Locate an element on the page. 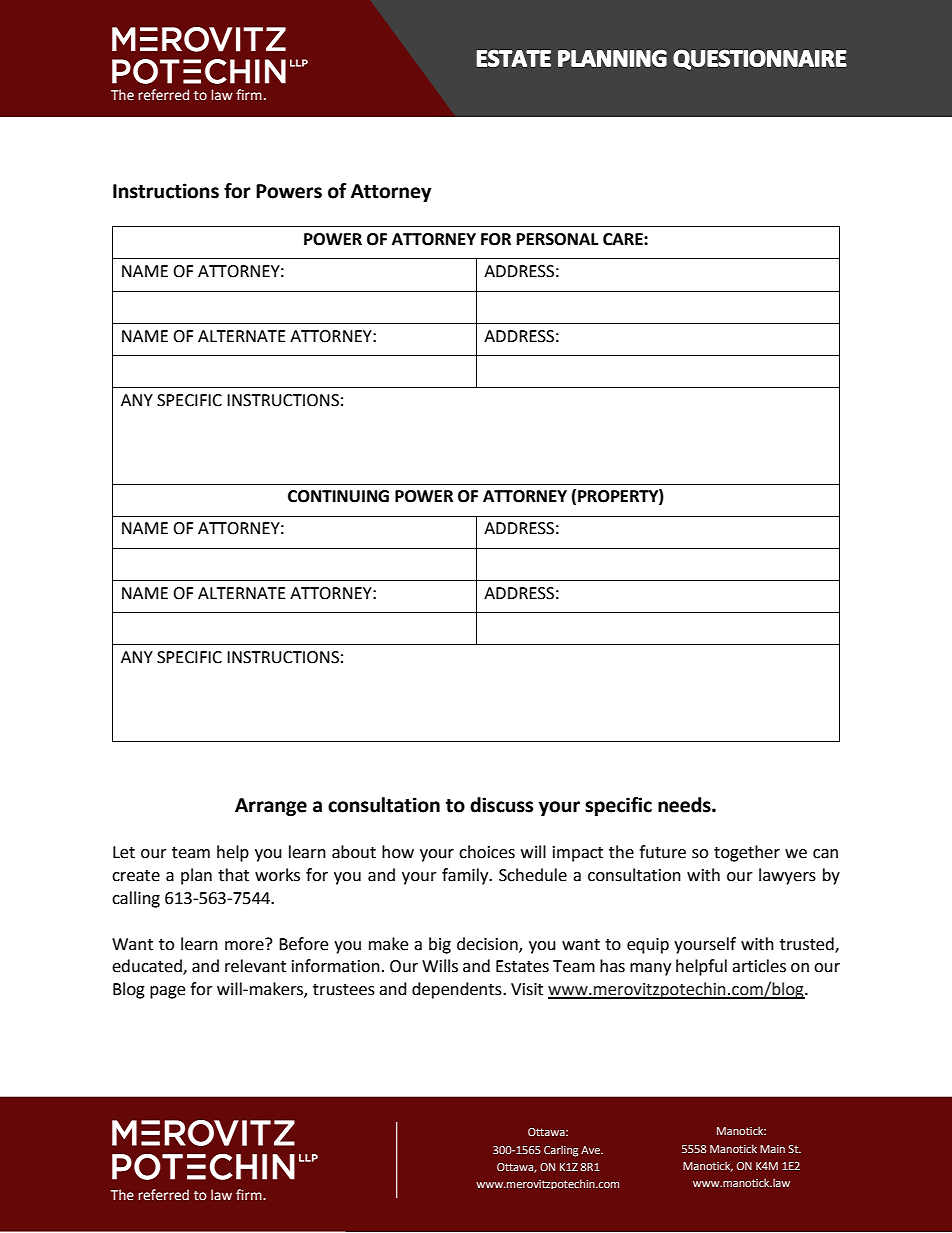 The image size is (952, 1233). Arrange is located at coordinates (271, 807).
